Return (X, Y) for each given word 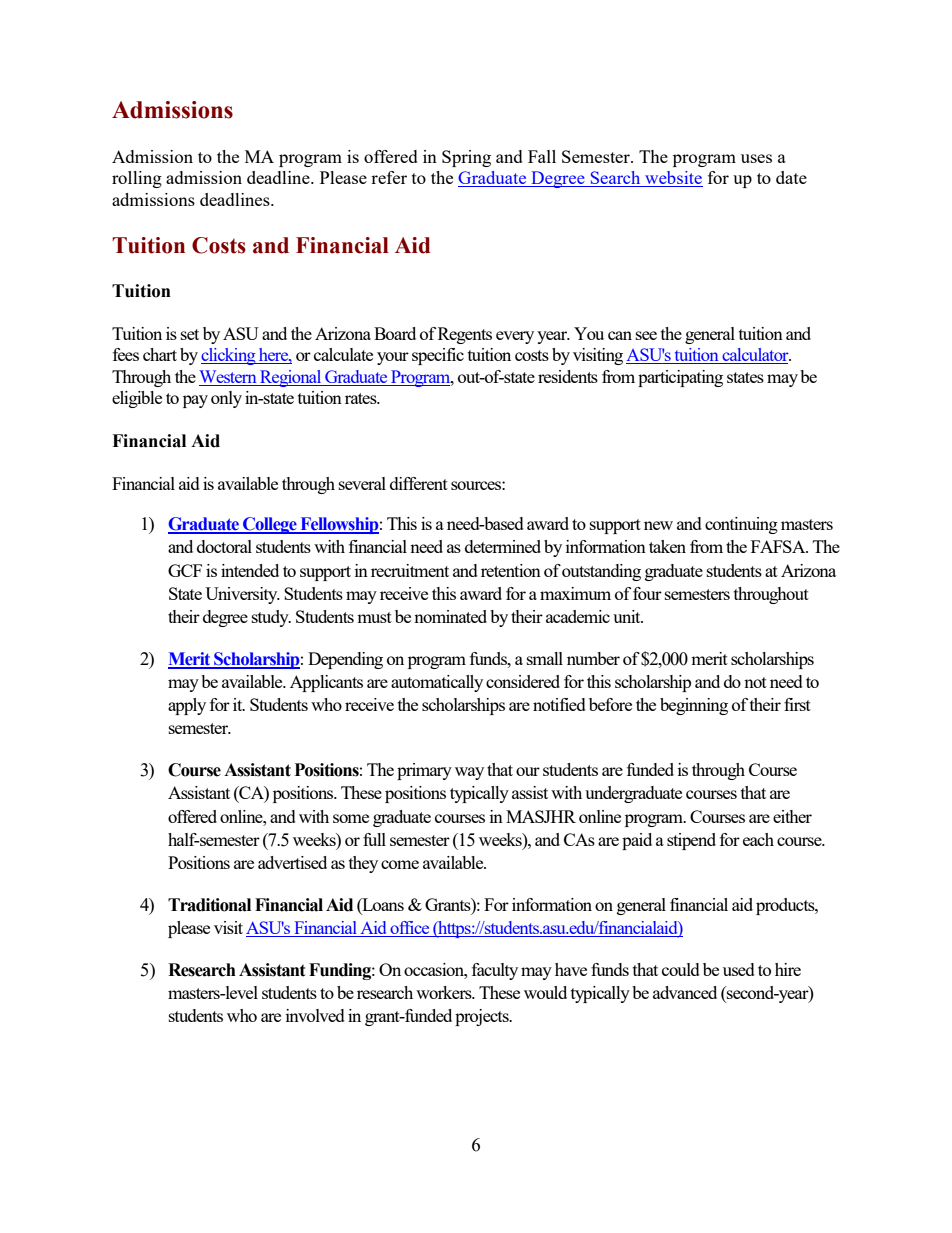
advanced (685, 992)
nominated (450, 616)
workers (445, 992)
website (673, 179)
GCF (185, 570)
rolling (137, 179)
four (647, 593)
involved (315, 1015)
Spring (466, 158)
